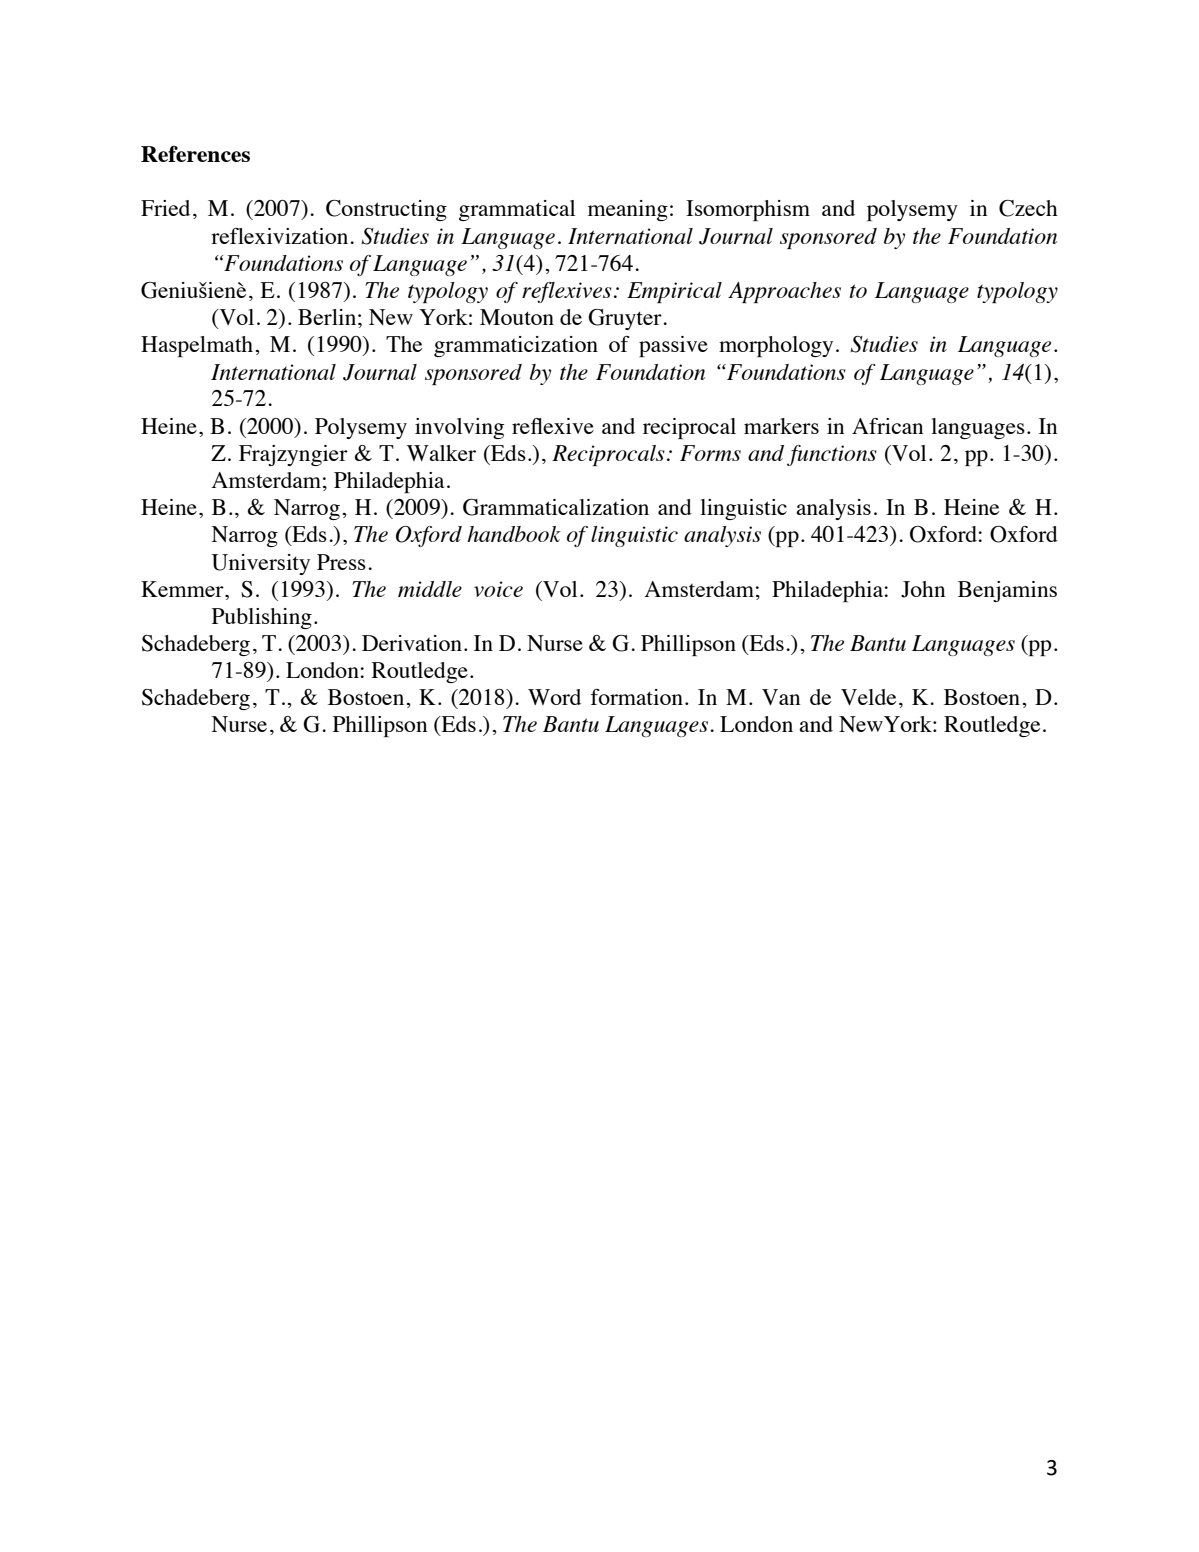 The height and width of the document is (1552, 1199). Describe the element at coordinates (710, 453) in the document. I see `Forms` at that location.
